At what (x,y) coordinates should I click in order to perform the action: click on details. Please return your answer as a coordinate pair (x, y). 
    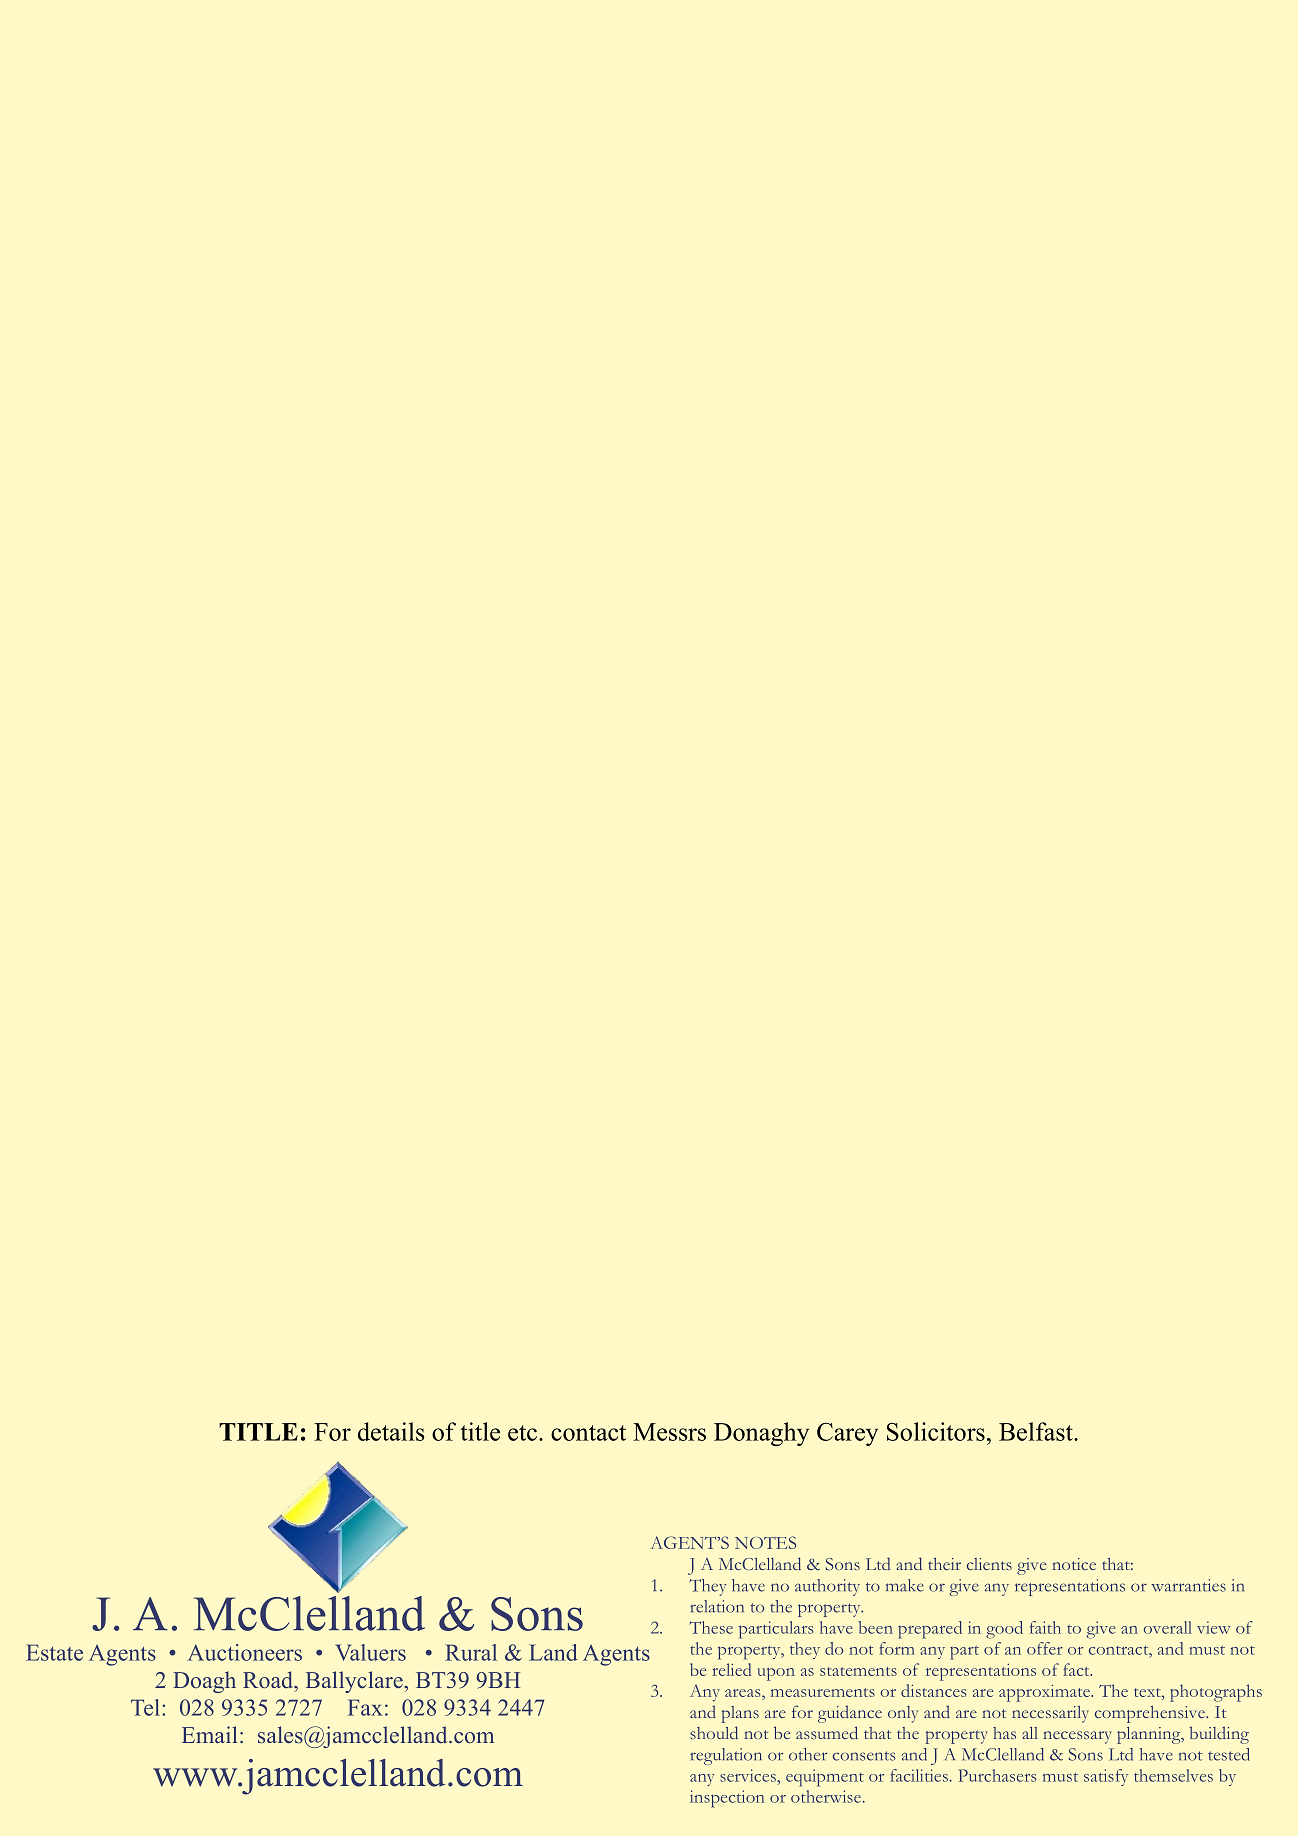
    Looking at the image, I should click on (391, 1431).
